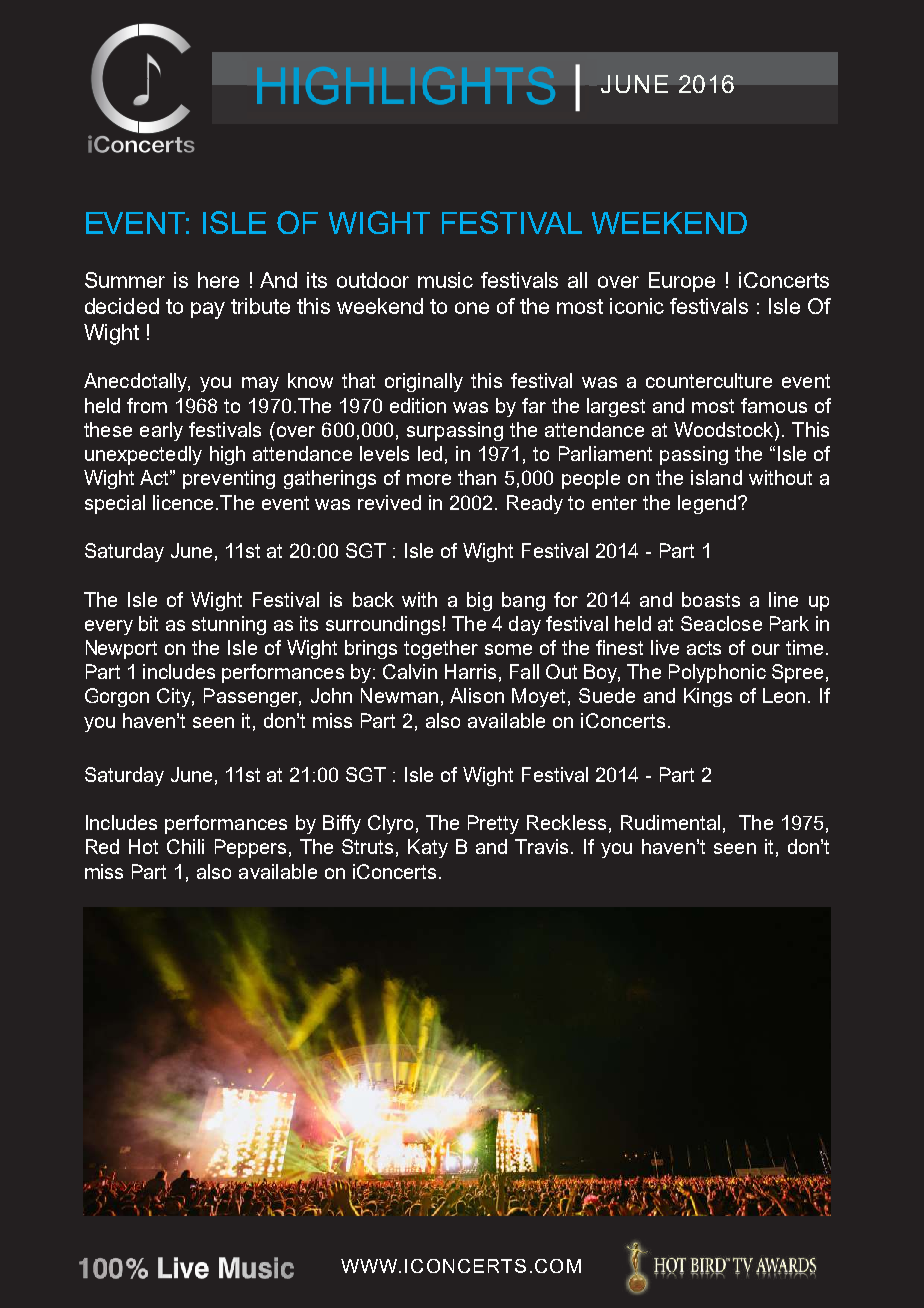 The width and height of the image is (924, 1308). Describe the element at coordinates (670, 822) in the image. I see `Rudimental` at that location.
